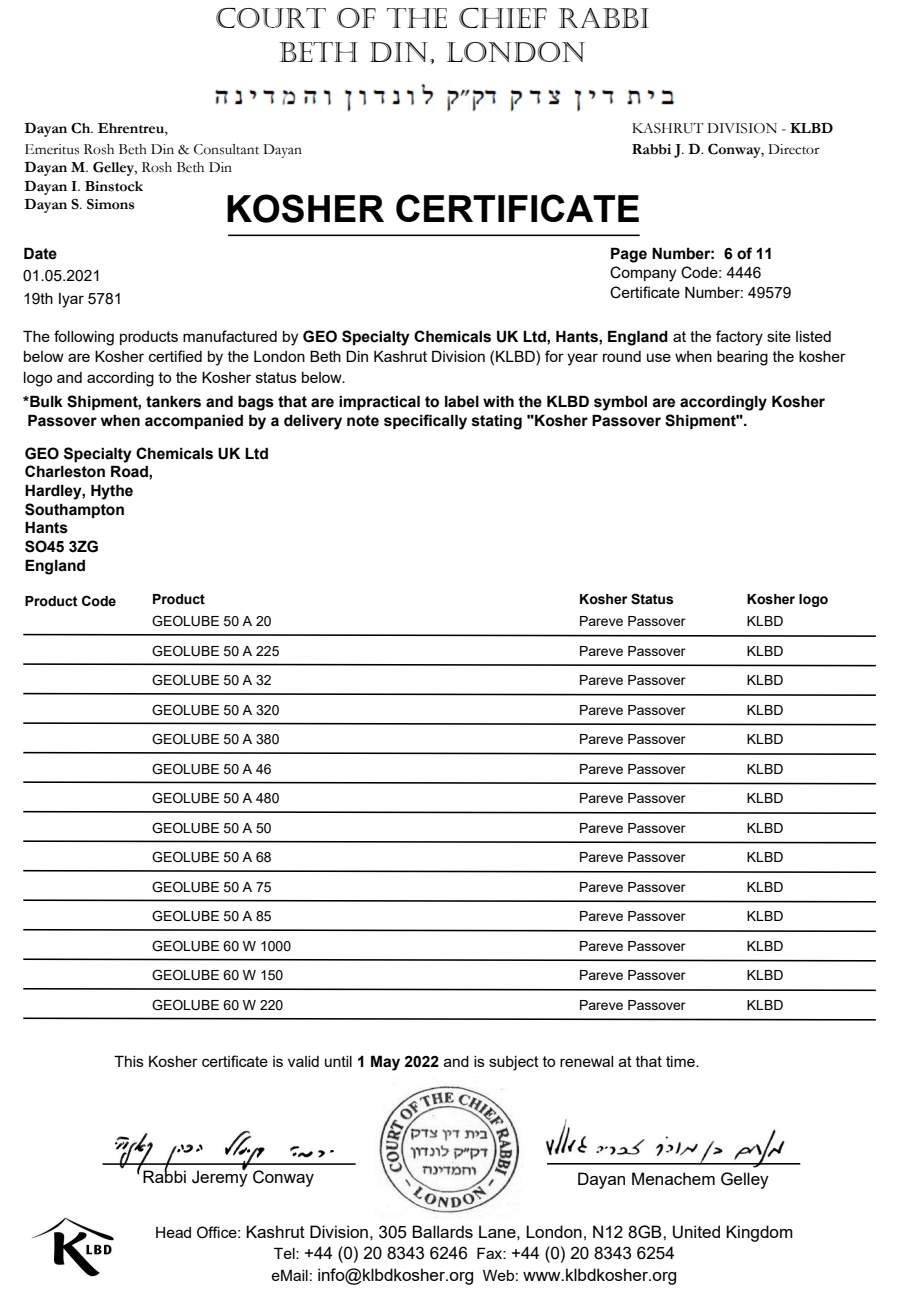  What do you see at coordinates (620, 403) in the screenshot?
I see `symbol` at bounding box center [620, 403].
